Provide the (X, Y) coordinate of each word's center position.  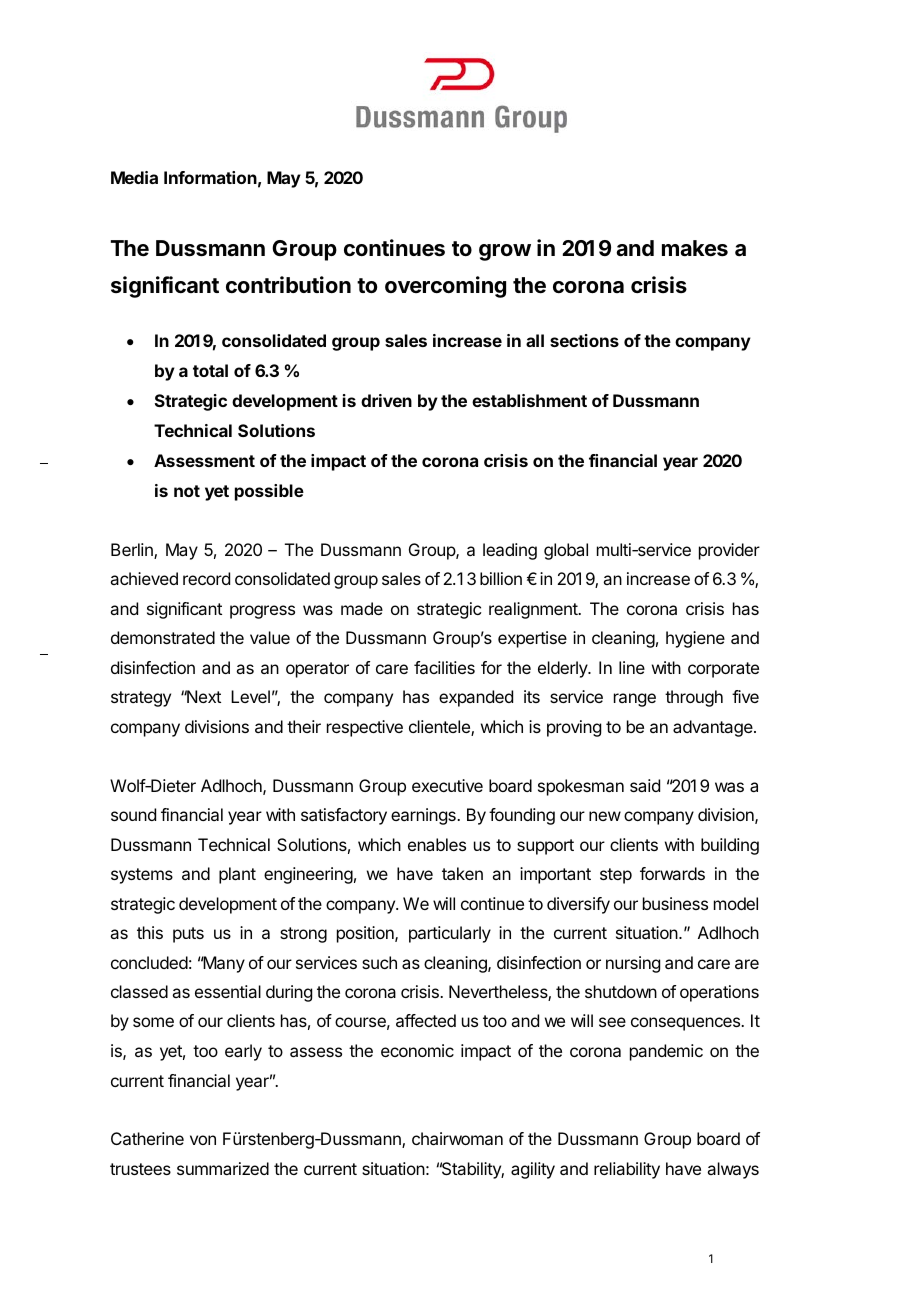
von (203, 1140)
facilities (444, 667)
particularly (450, 934)
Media (134, 177)
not (187, 491)
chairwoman (457, 1138)
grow (505, 252)
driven (386, 400)
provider (729, 551)
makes (695, 248)
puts (188, 935)
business (675, 903)
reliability (627, 1170)
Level (250, 696)
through (694, 698)
